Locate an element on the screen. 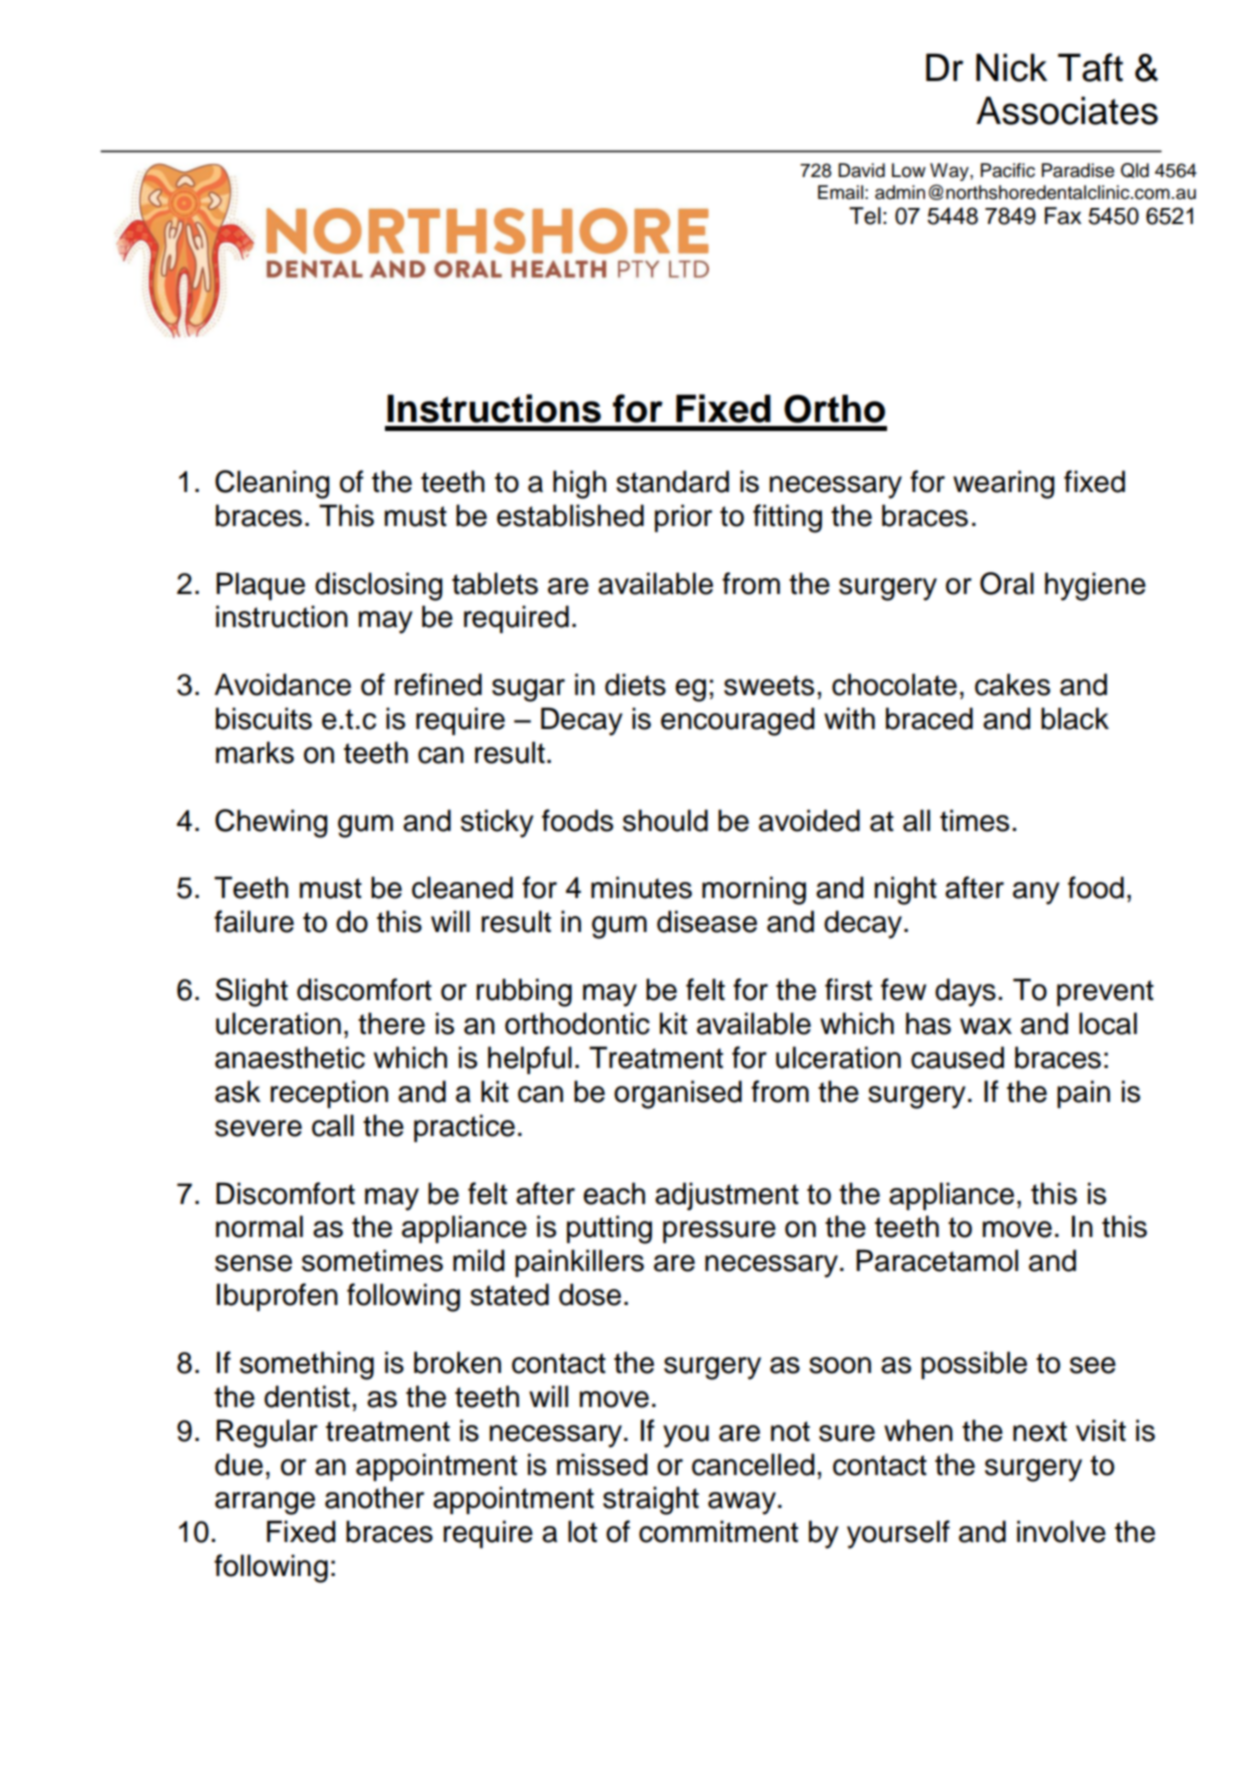 Image resolution: width=1253 pixels, height=1772 pixels. Associates is located at coordinates (1067, 110).
